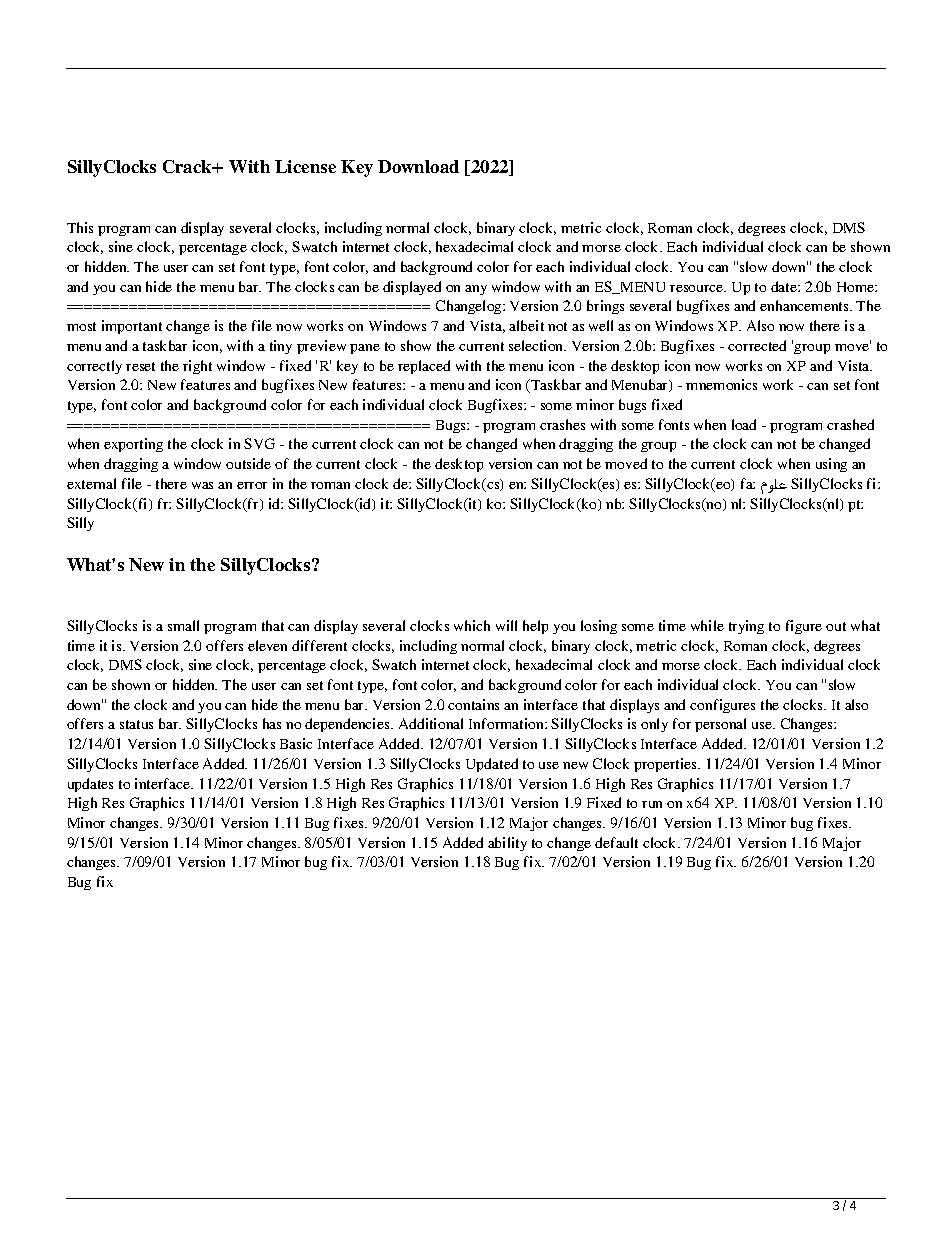  What do you see at coordinates (188, 166) in the screenshot?
I see `Crack` at bounding box center [188, 166].
